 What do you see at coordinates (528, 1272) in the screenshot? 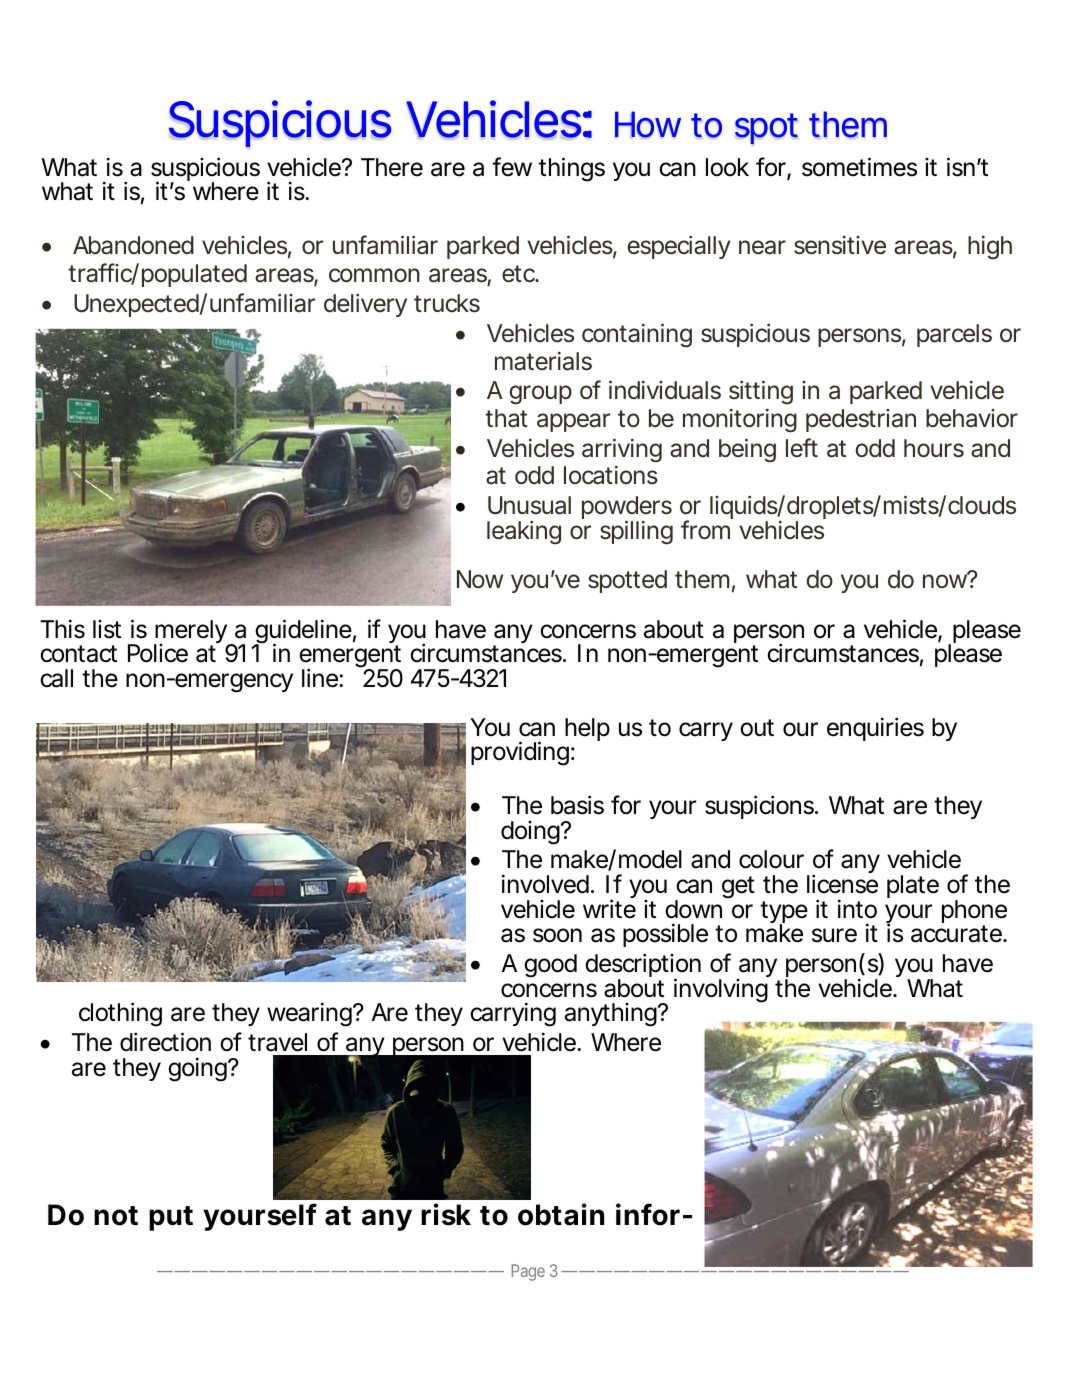
I see `Page` at bounding box center [528, 1272].
